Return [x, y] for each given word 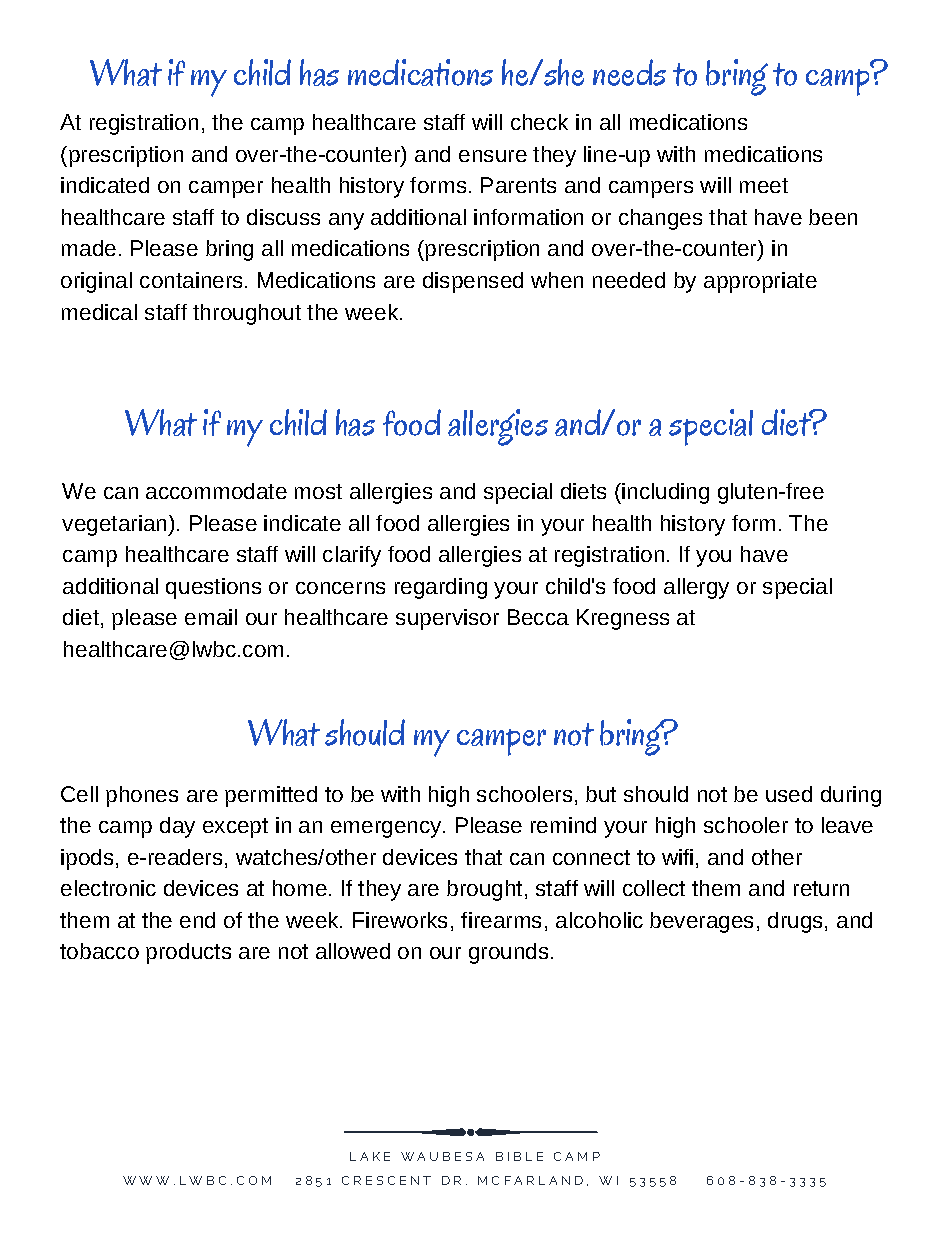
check [539, 122]
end [197, 920]
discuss [283, 217]
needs [629, 72]
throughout [247, 314]
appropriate [760, 282]
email [211, 617]
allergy [696, 588]
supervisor [447, 619]
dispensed [473, 282]
